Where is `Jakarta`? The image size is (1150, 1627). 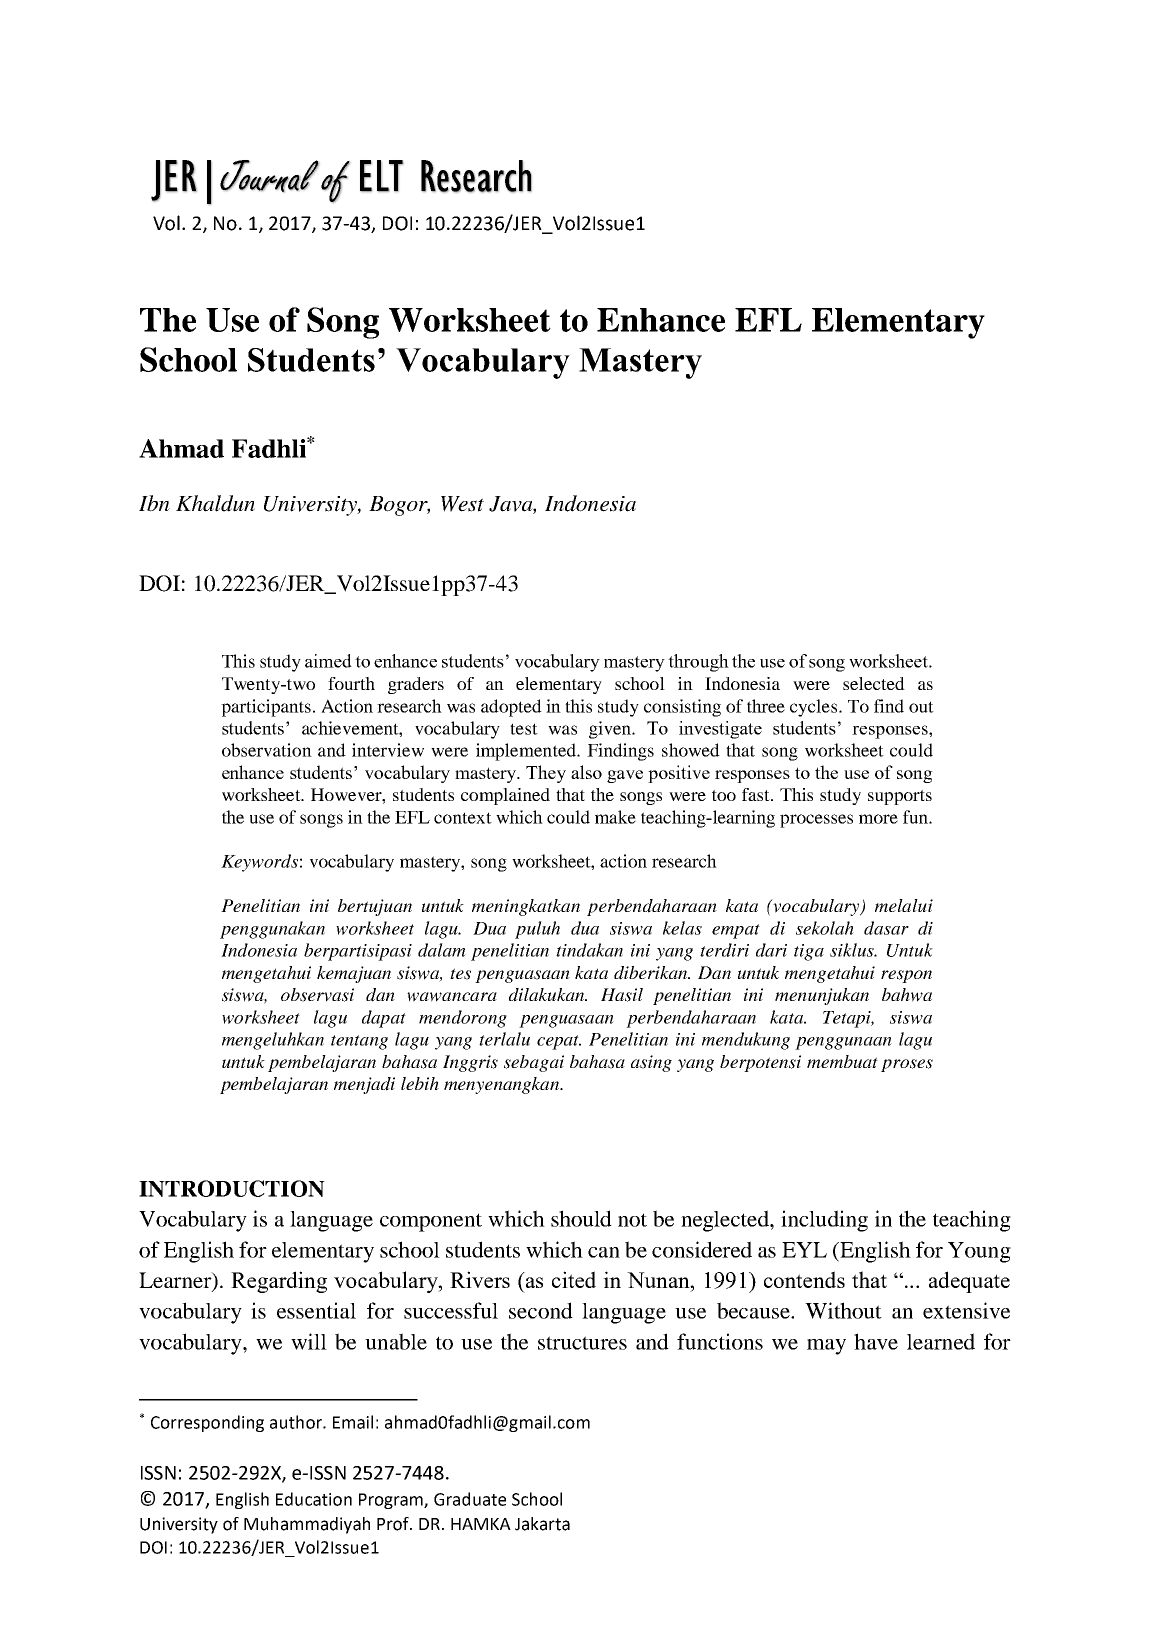
Jakarta is located at coordinates (542, 1524).
